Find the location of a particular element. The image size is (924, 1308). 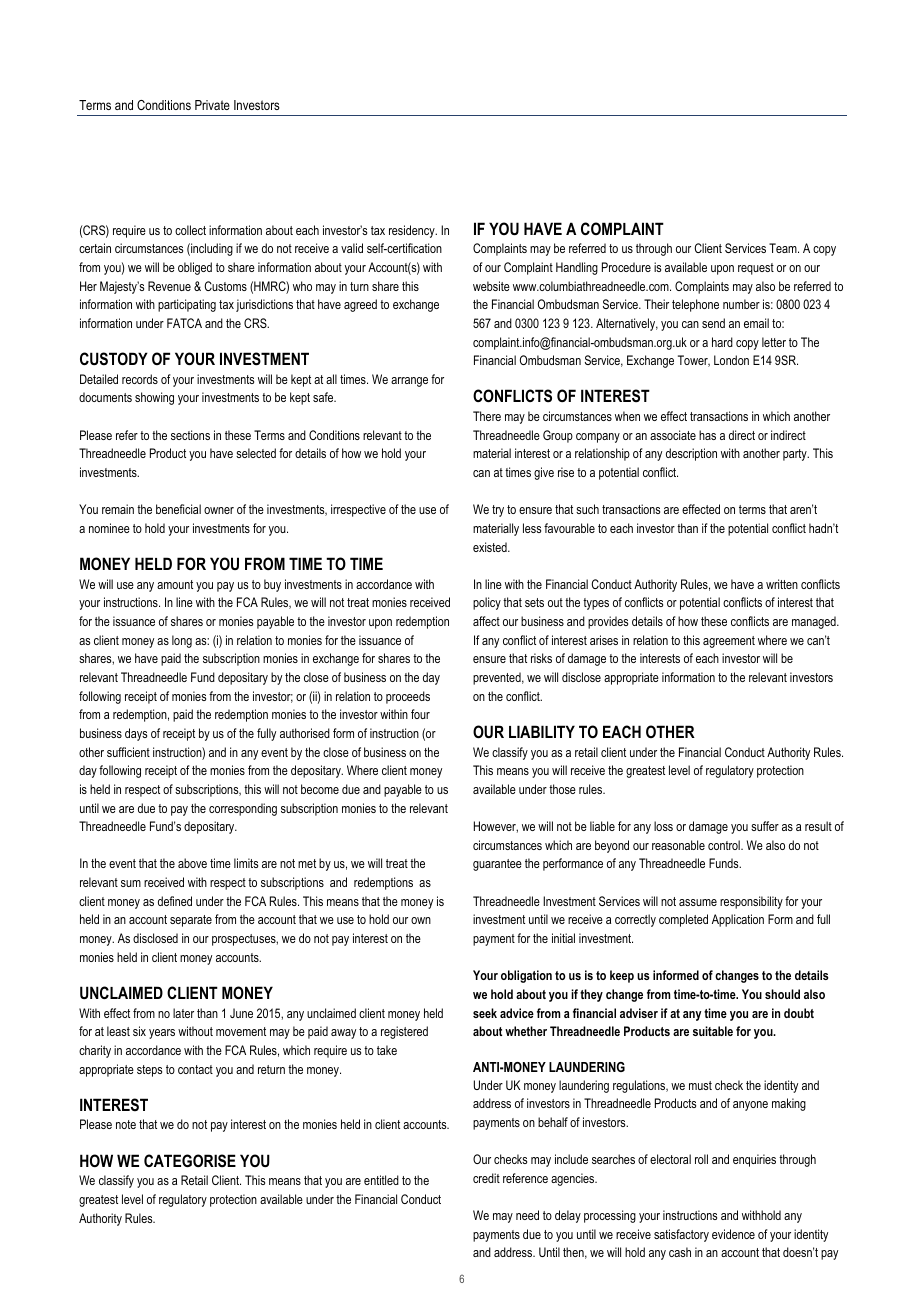

note is located at coordinates (126, 1124).
